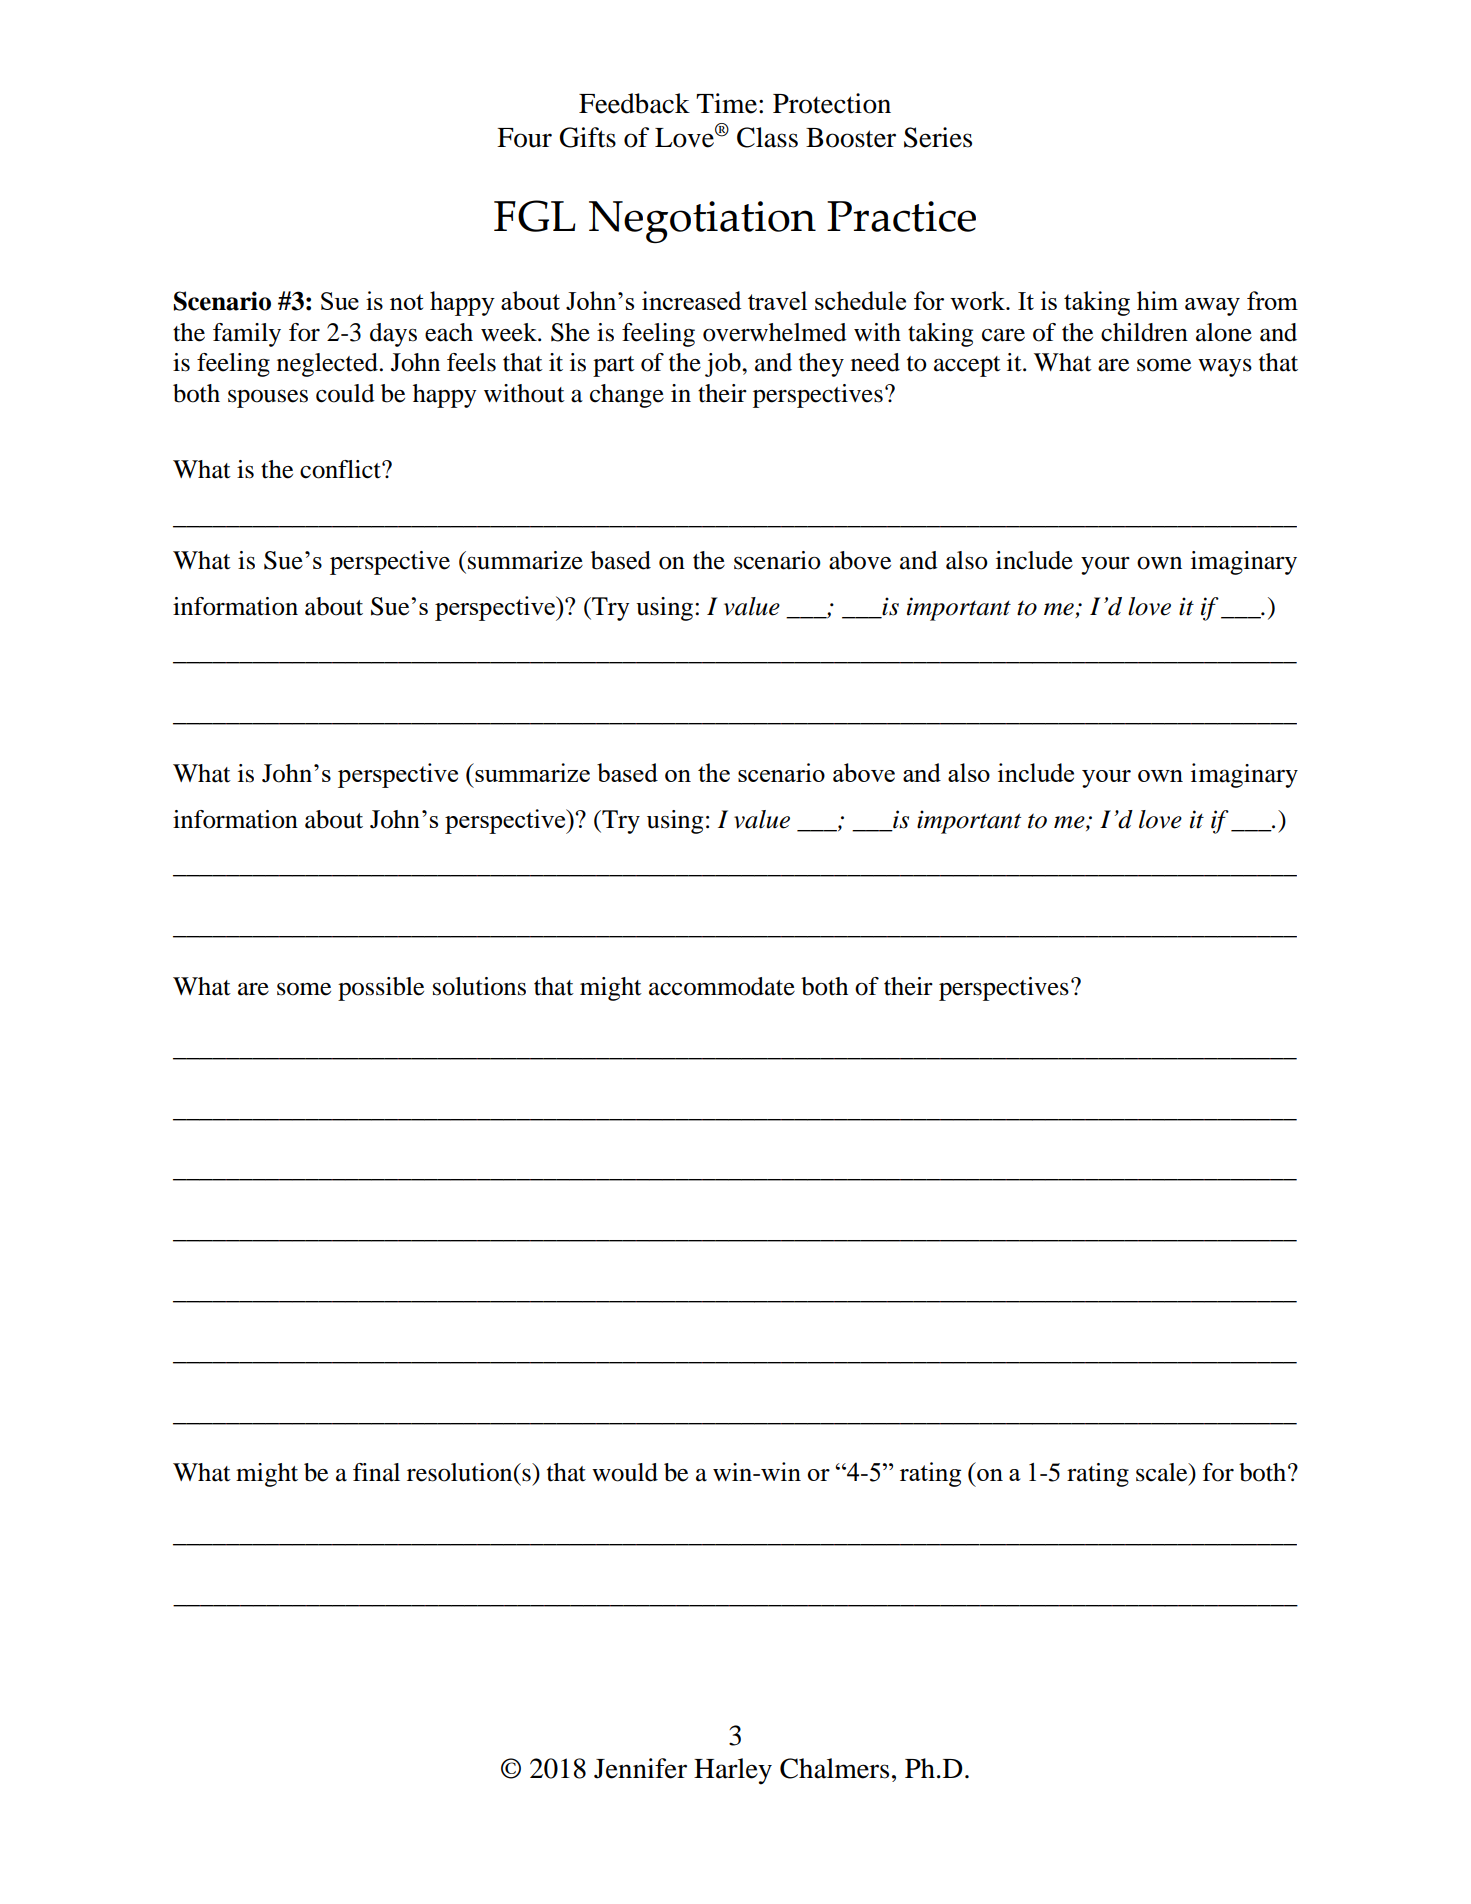  Describe the element at coordinates (1163, 1472) in the image. I see `scale` at that location.
